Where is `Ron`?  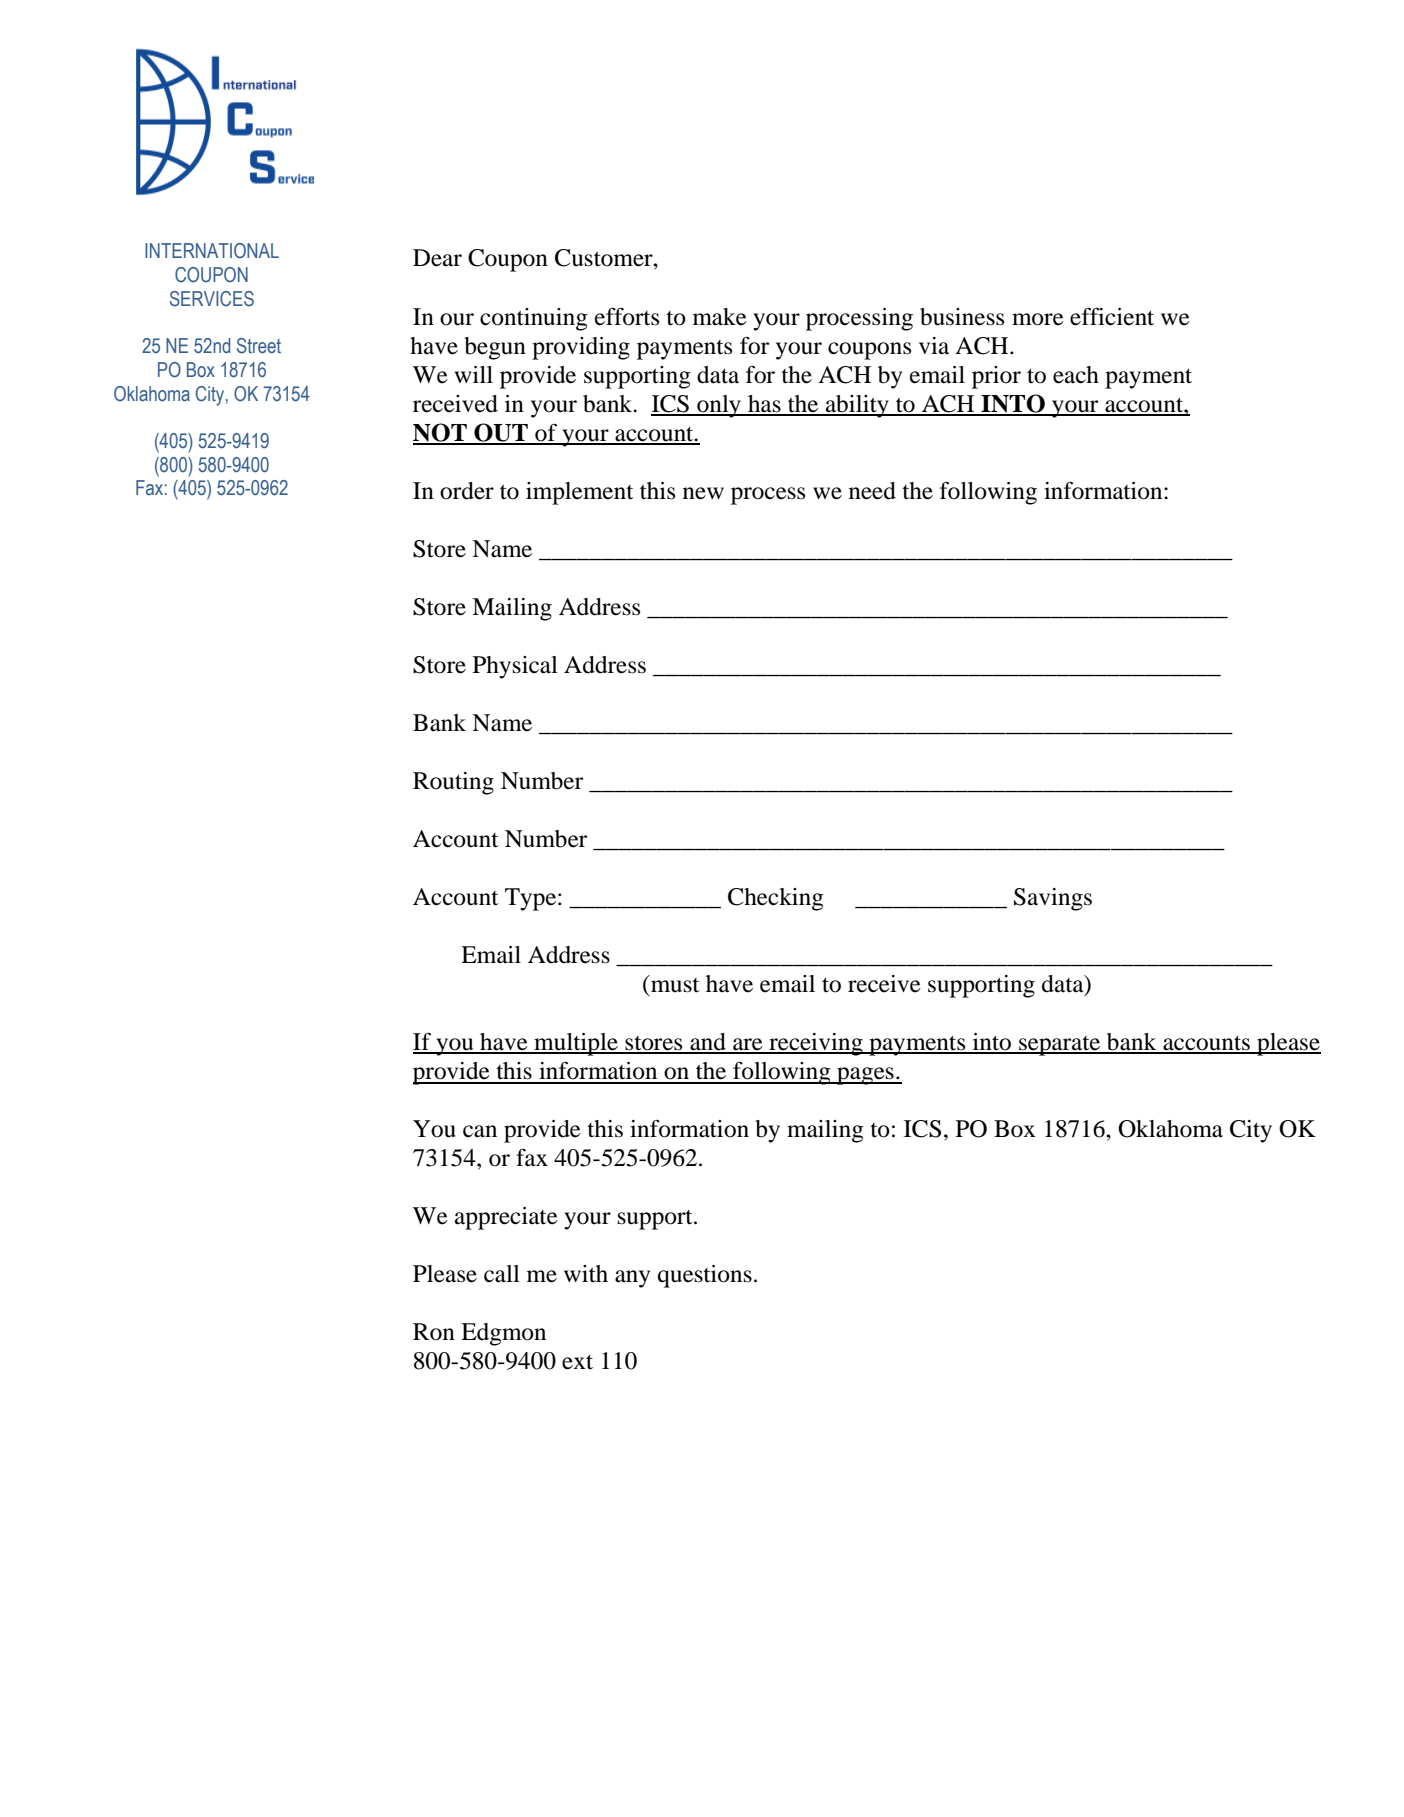
Ron is located at coordinates (434, 1332).
